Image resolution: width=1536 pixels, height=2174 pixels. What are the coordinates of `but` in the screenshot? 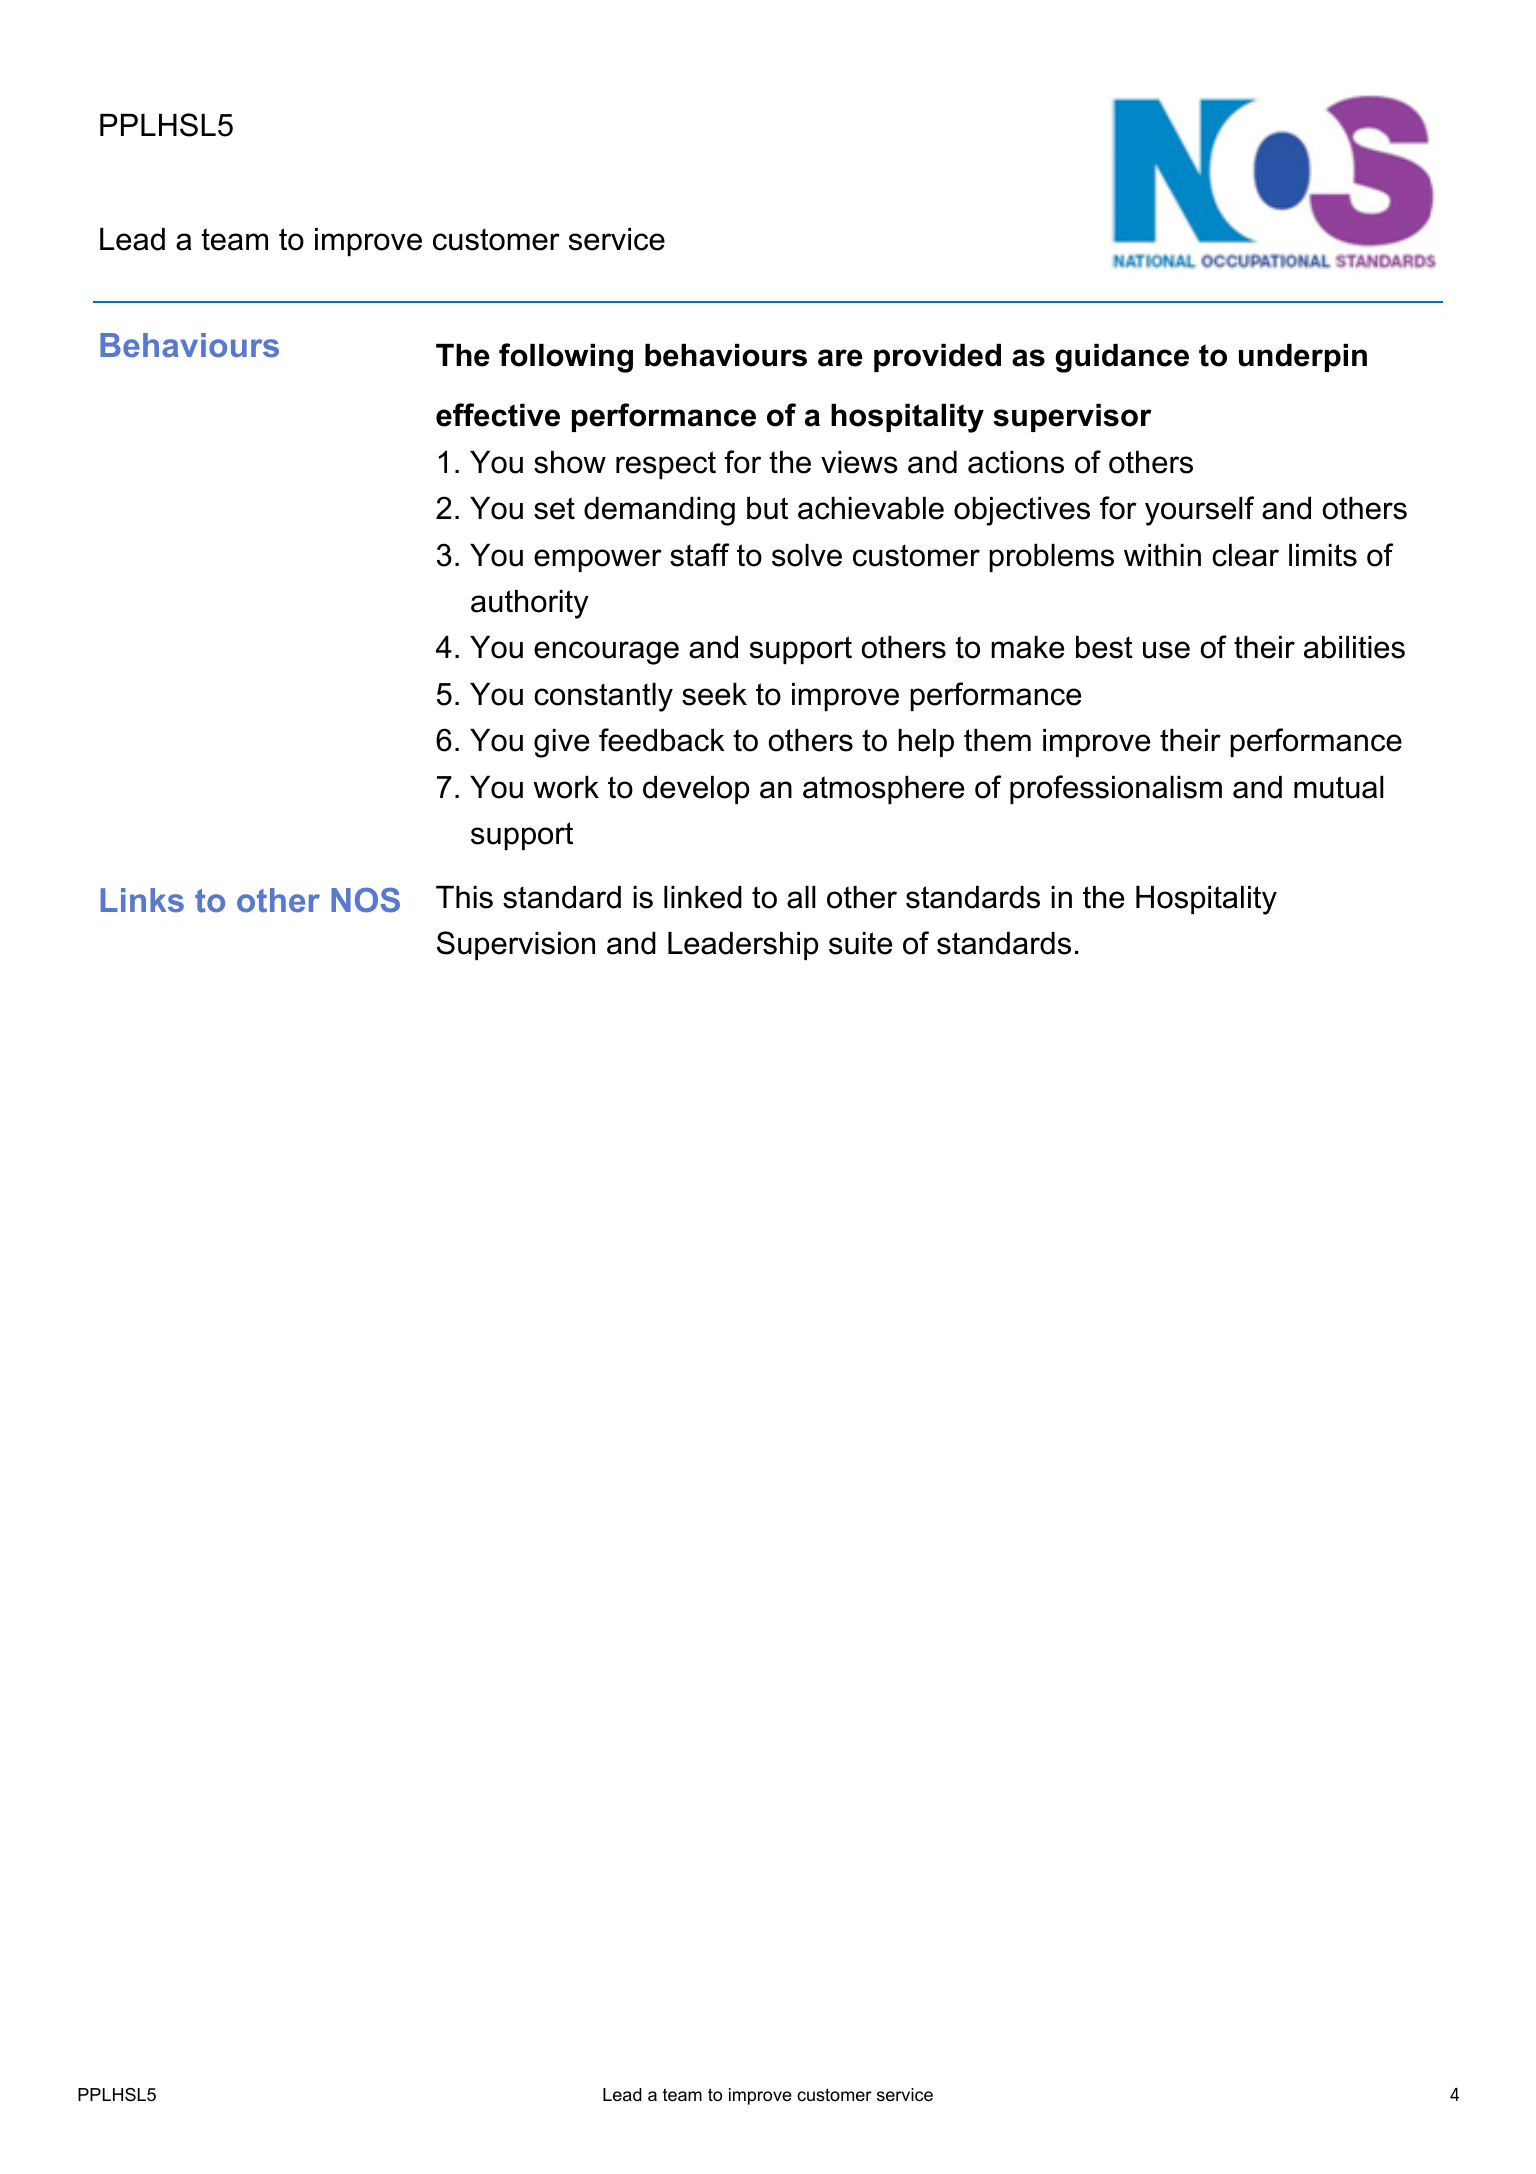 It's located at (767, 508).
